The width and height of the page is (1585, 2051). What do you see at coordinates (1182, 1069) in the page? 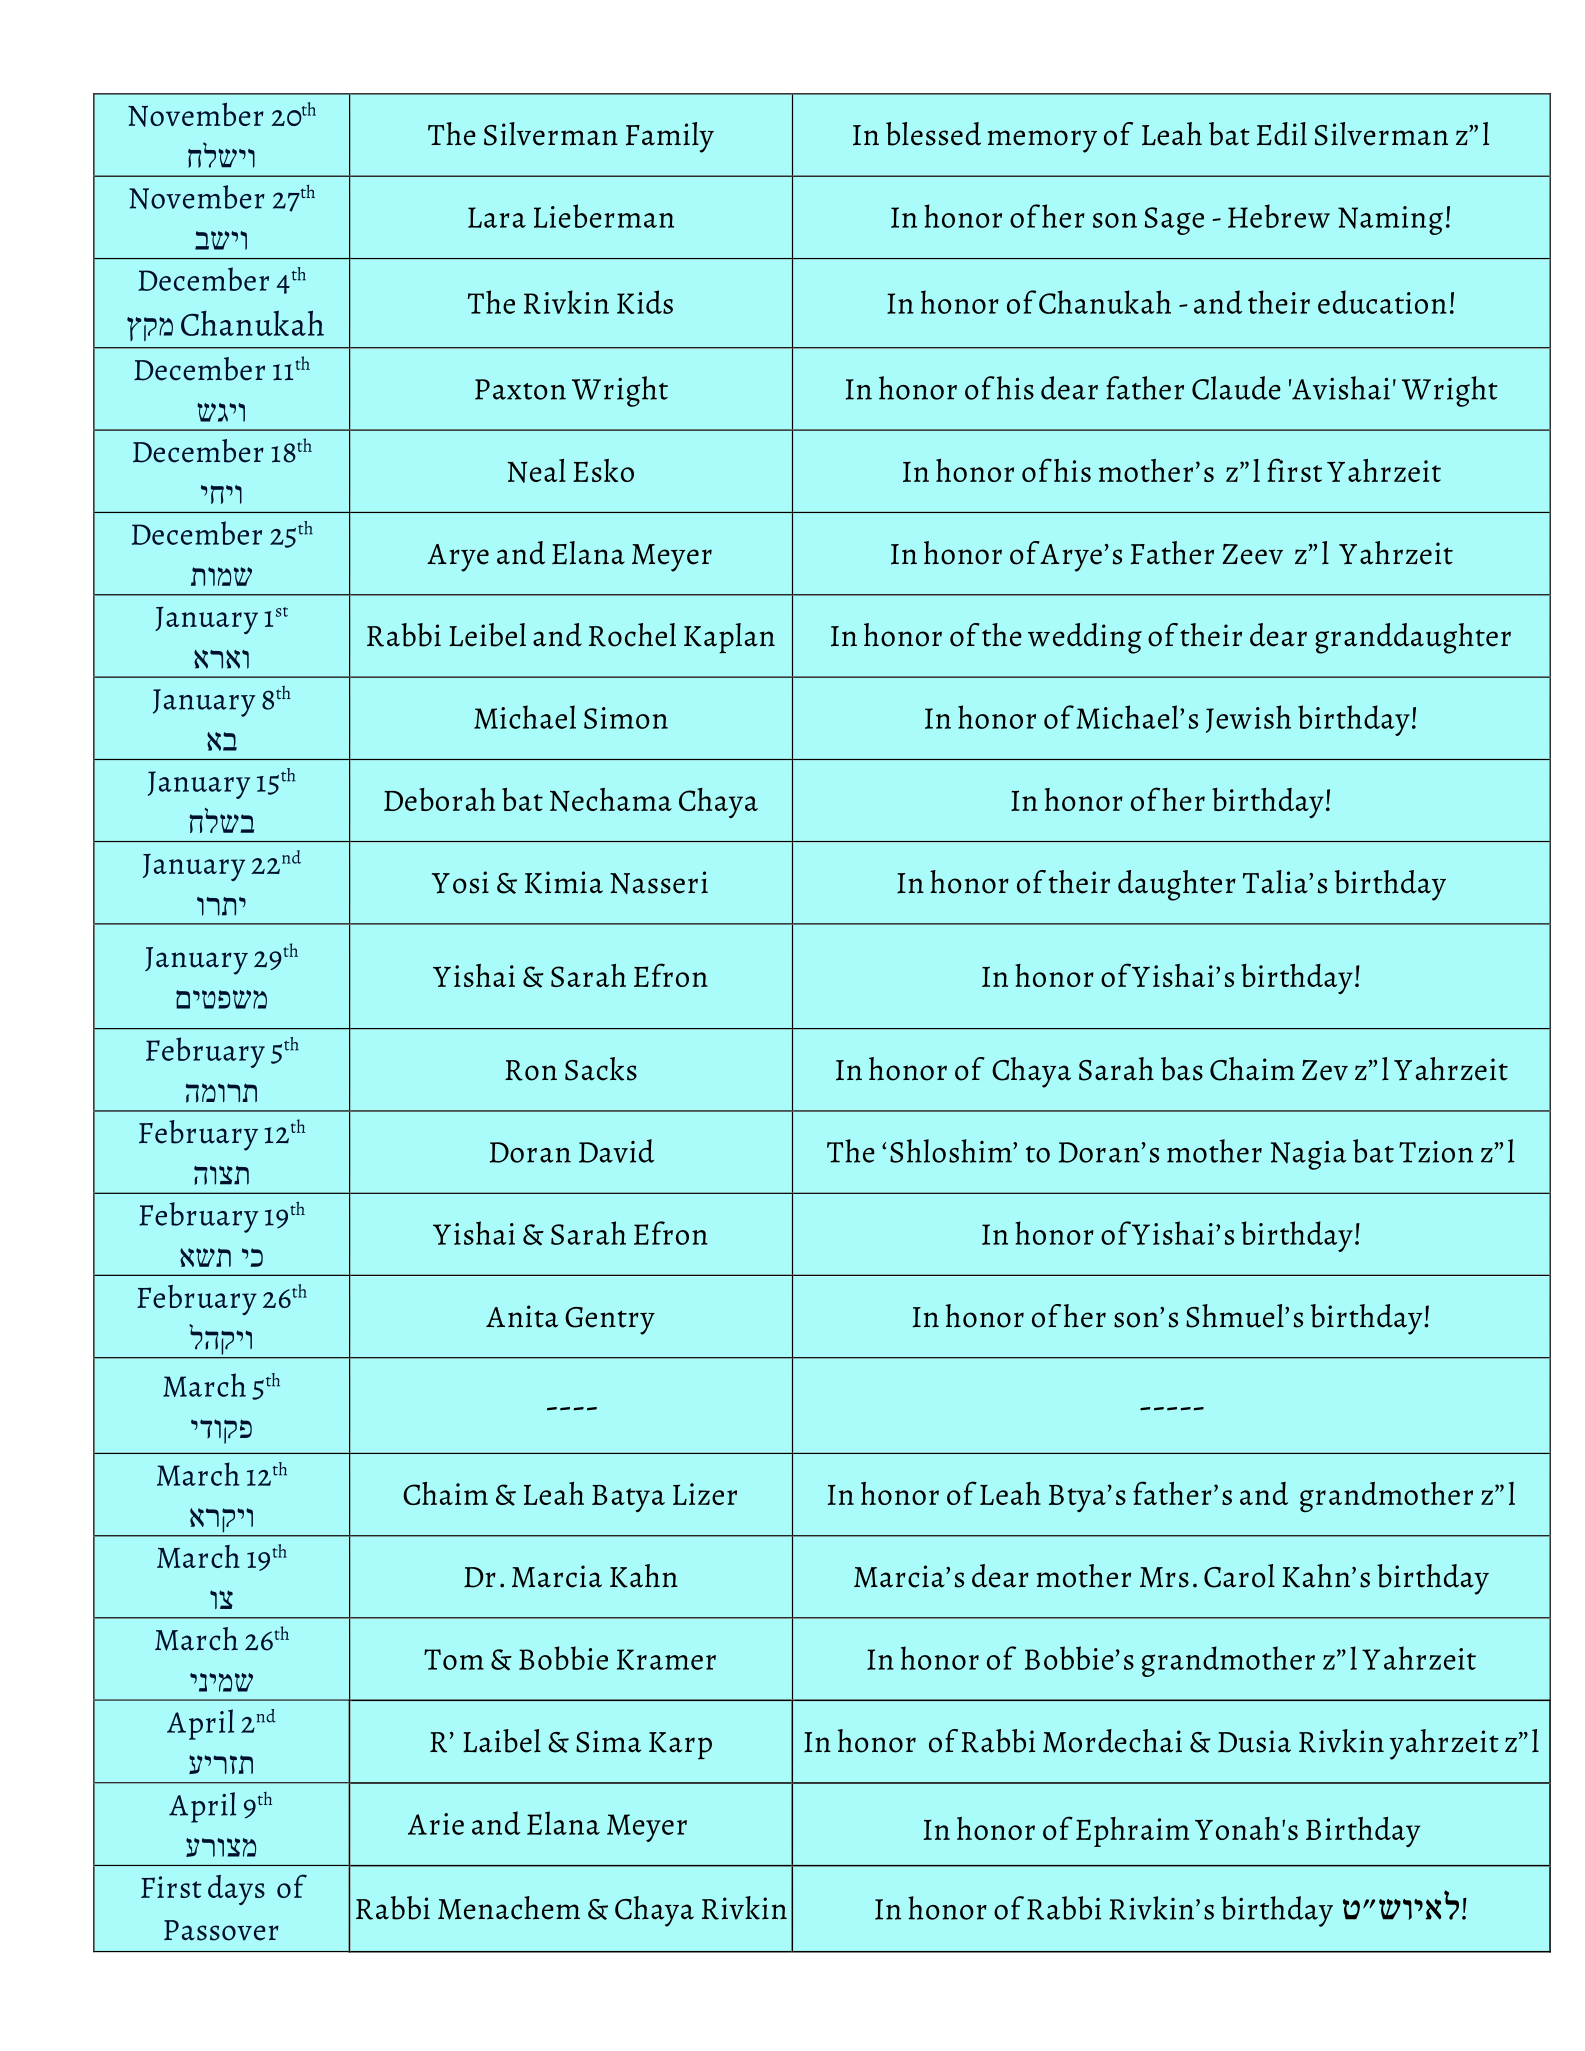
I see `bas` at bounding box center [1182, 1069].
